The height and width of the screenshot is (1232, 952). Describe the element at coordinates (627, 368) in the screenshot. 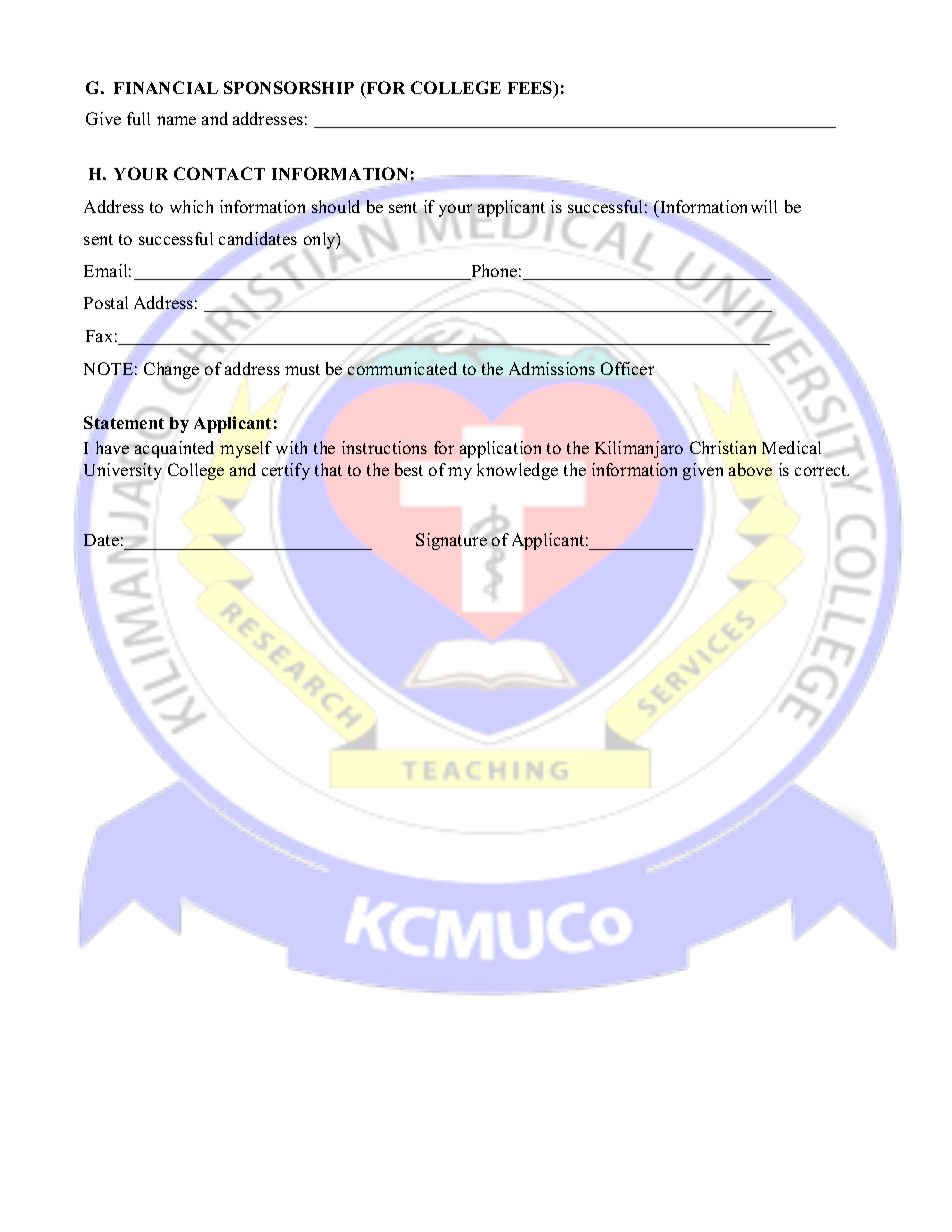

I see `Officer` at that location.
